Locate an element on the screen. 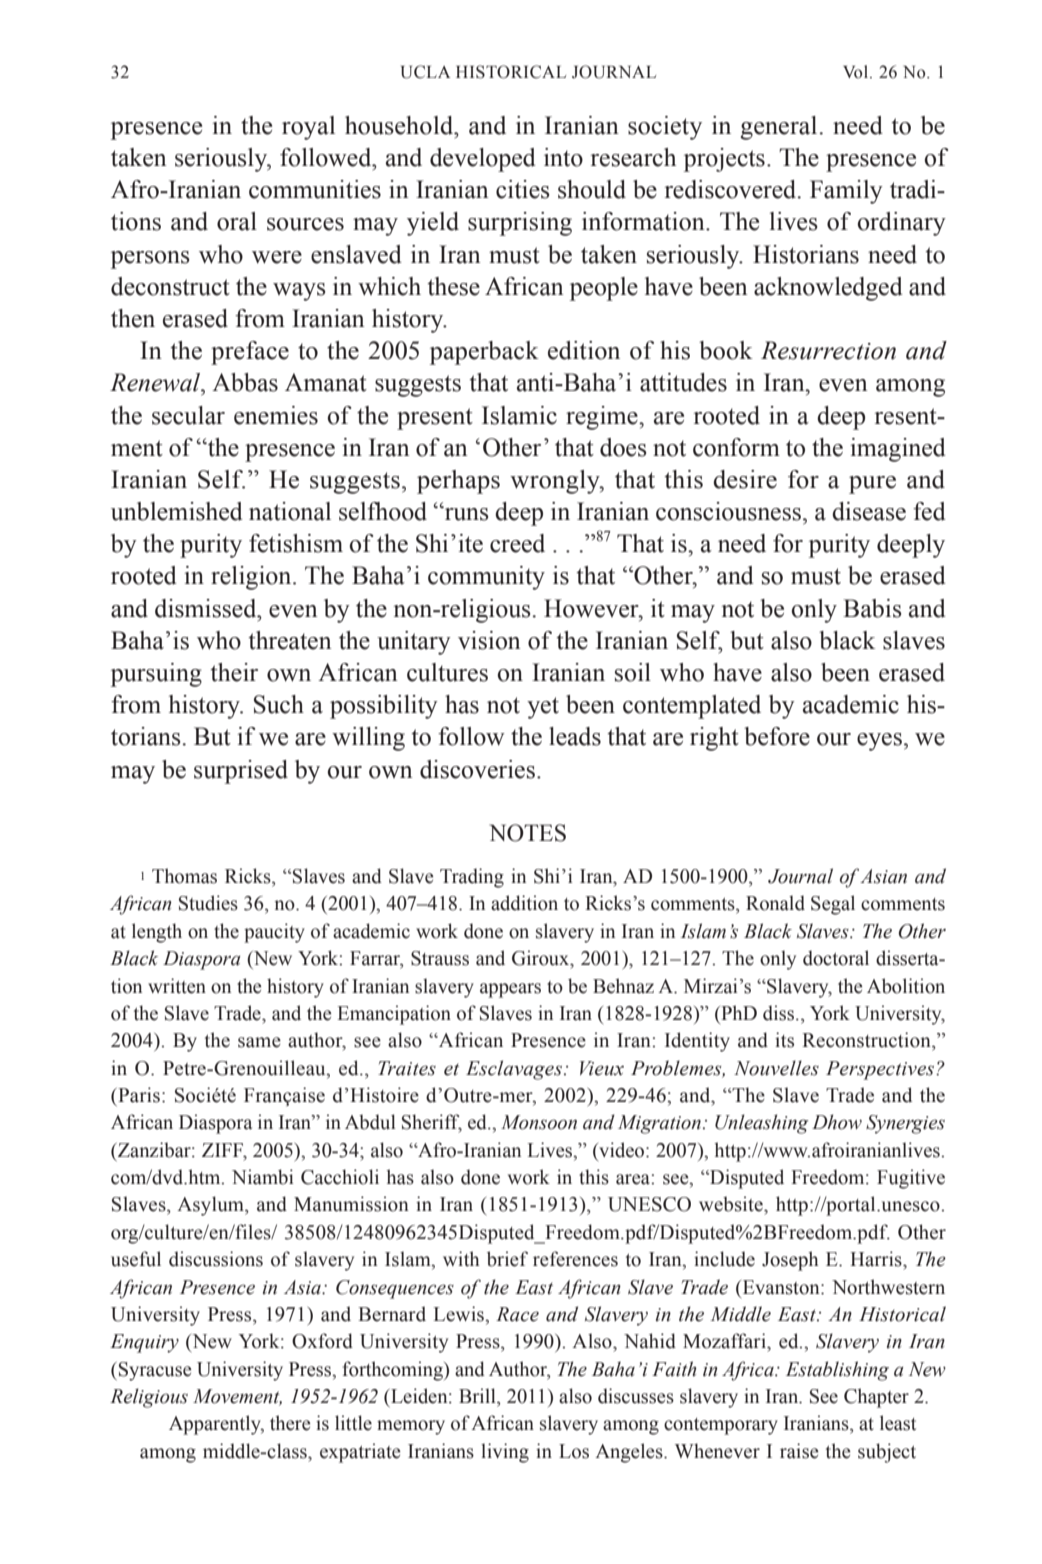 This screenshot has height=1564, width=1042. living is located at coordinates (505, 1453).
